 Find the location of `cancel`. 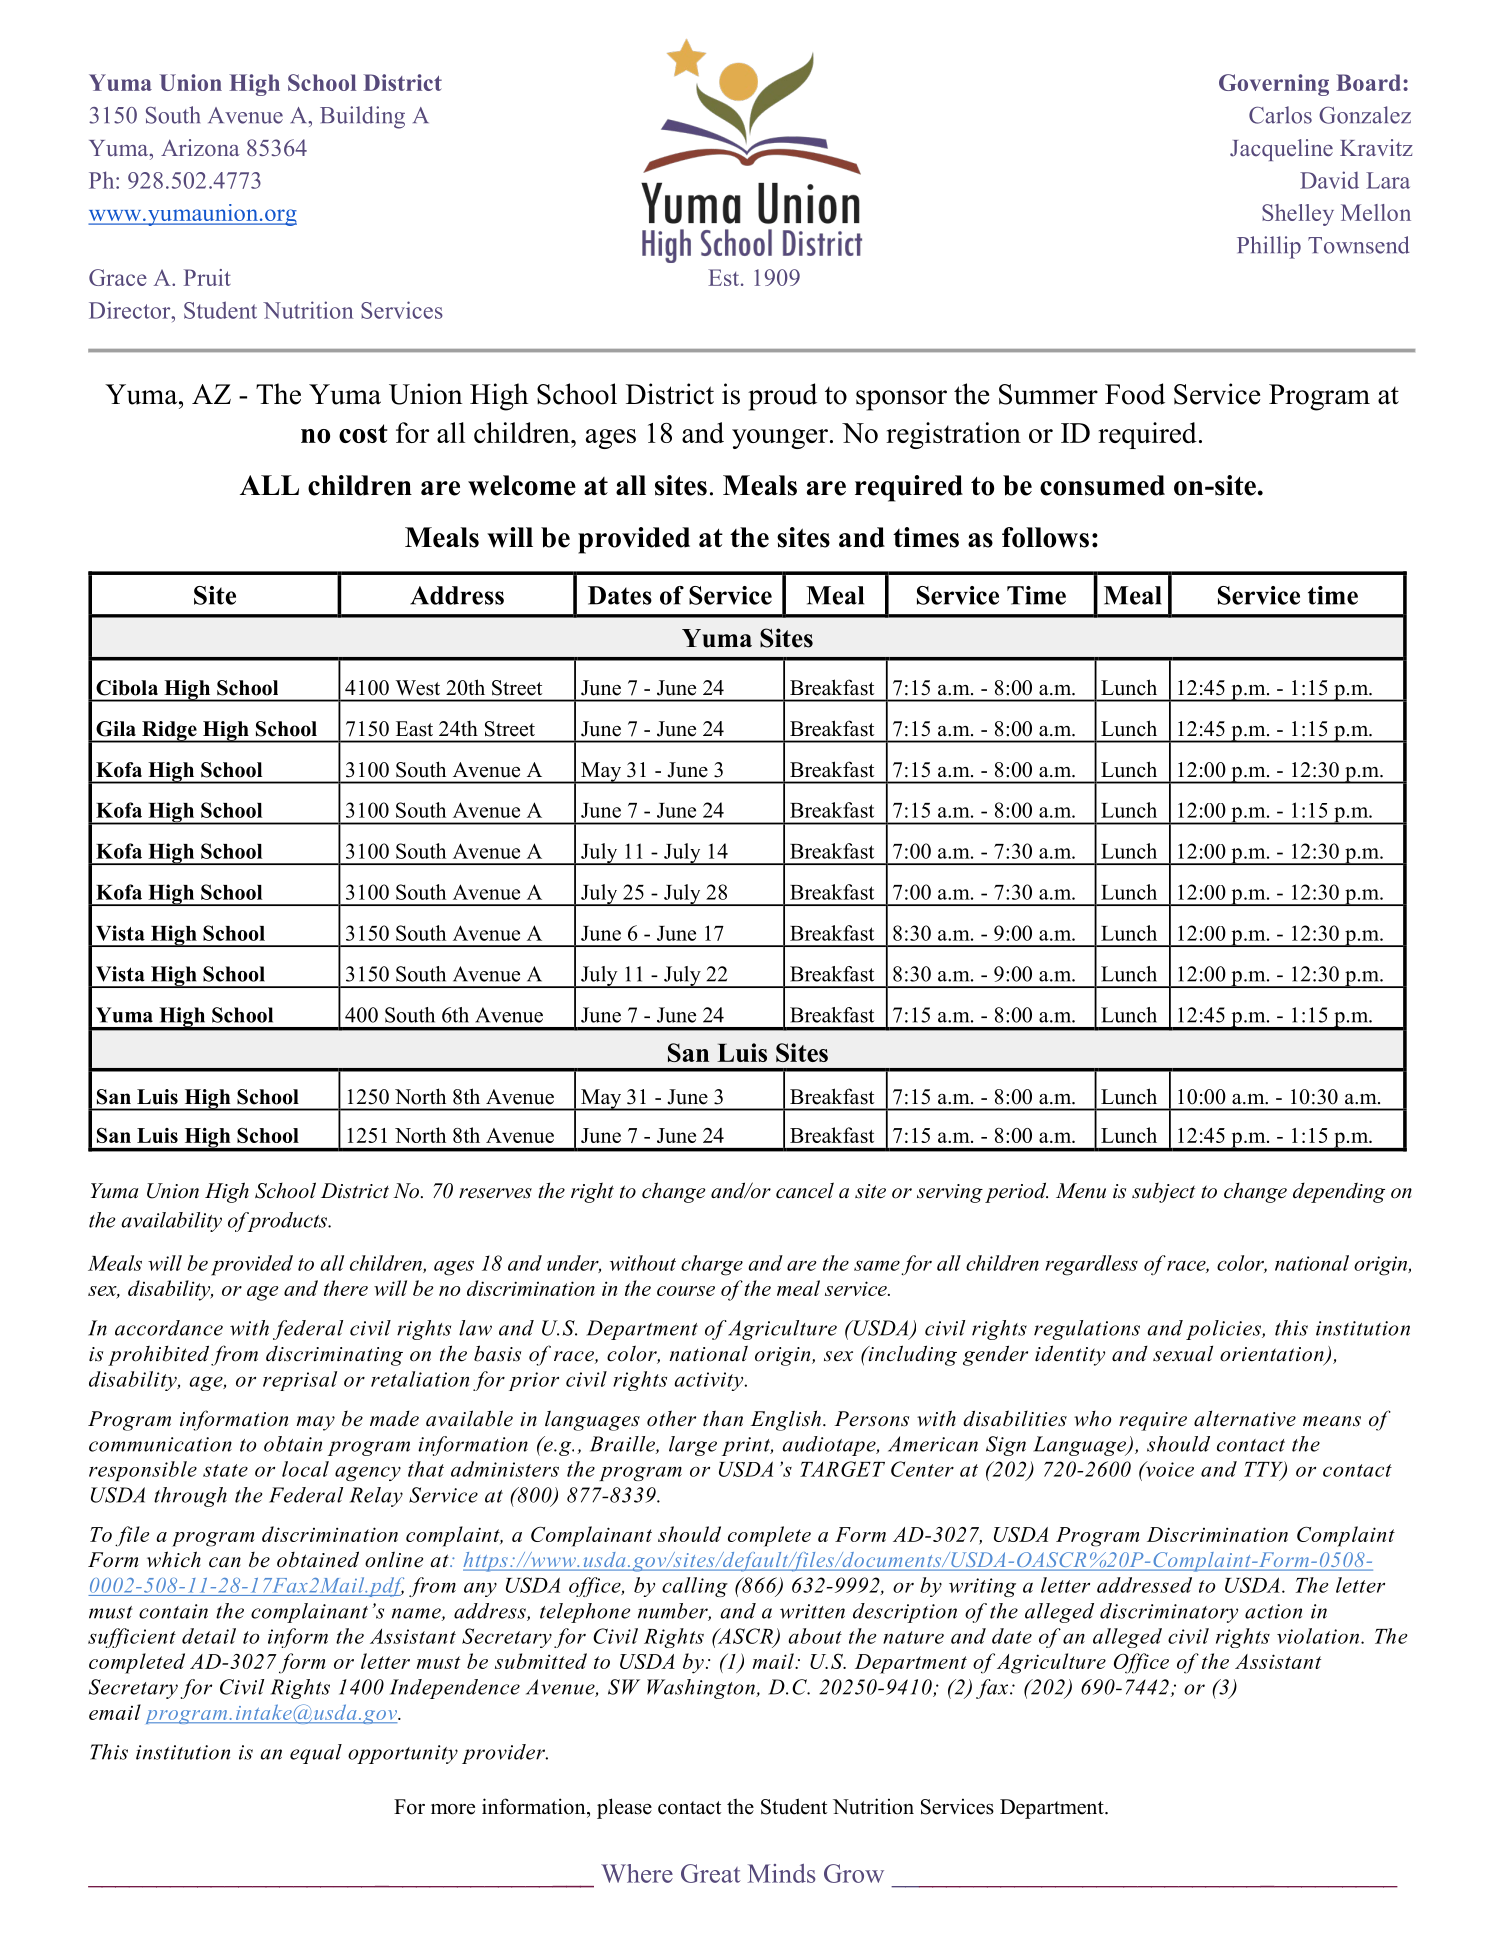

cancel is located at coordinates (805, 1190).
